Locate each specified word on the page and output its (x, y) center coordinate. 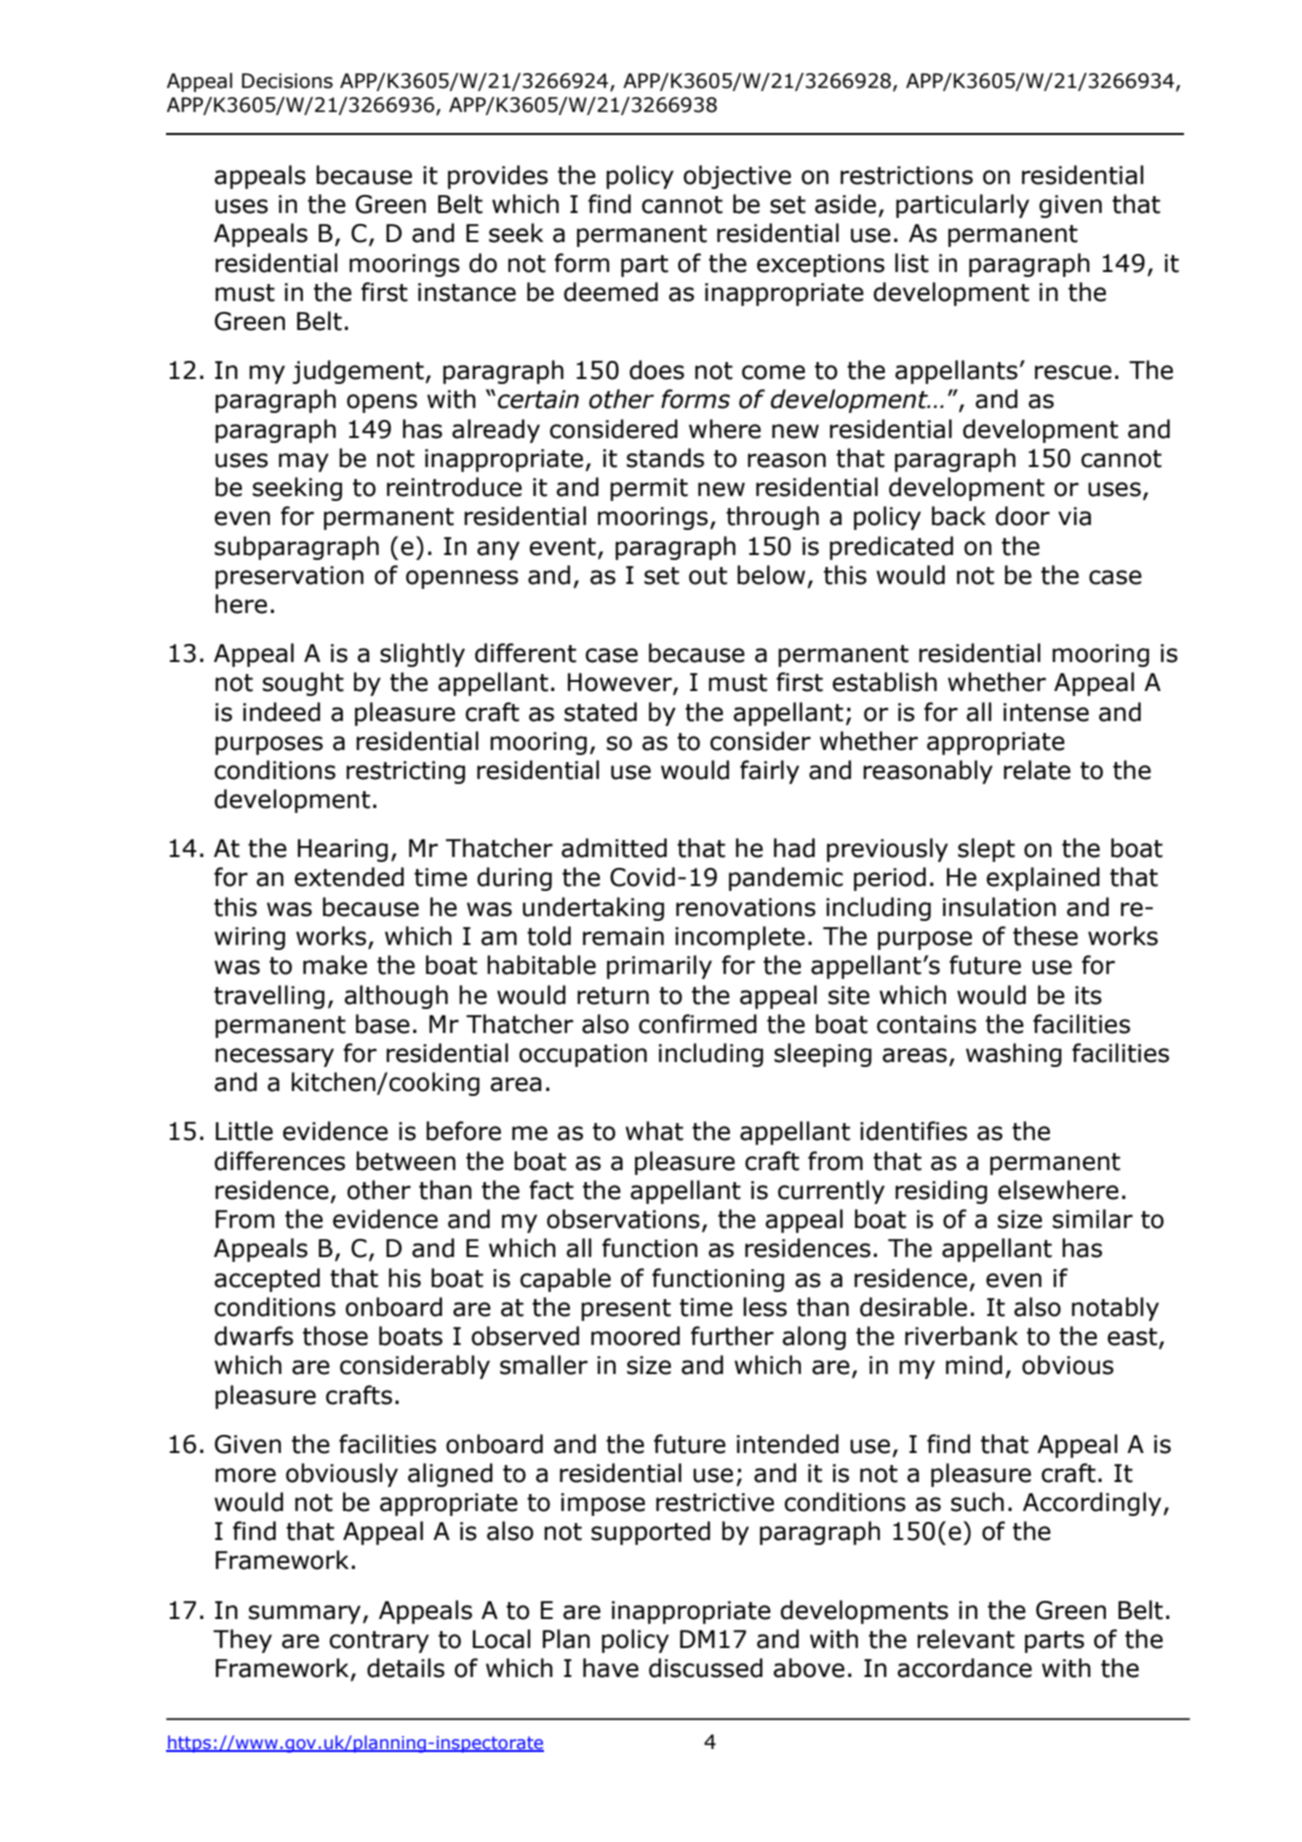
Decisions (287, 81)
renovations (746, 907)
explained (1043, 879)
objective (737, 177)
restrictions (906, 175)
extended (349, 877)
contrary (379, 1642)
